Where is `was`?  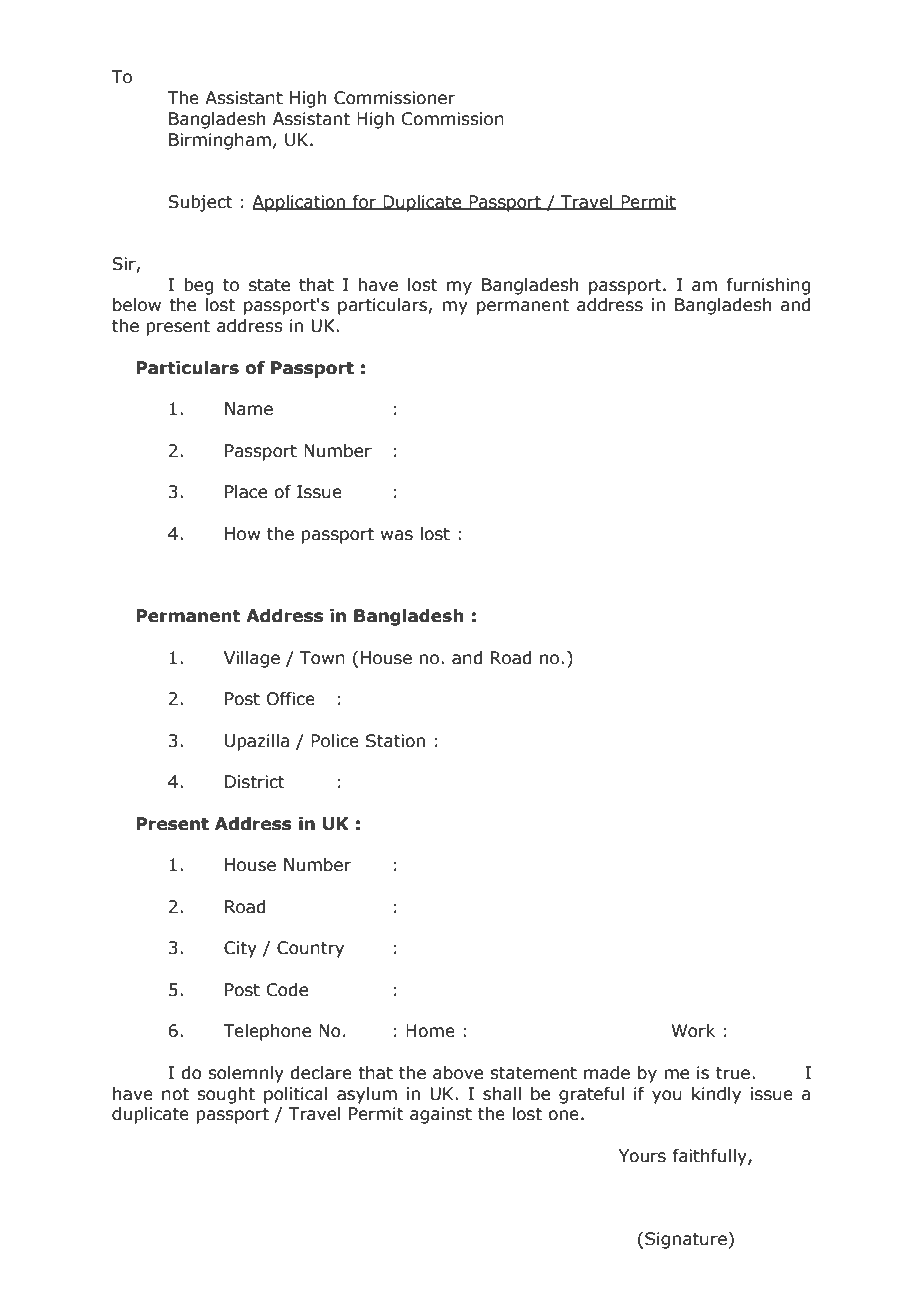 was is located at coordinates (397, 535).
